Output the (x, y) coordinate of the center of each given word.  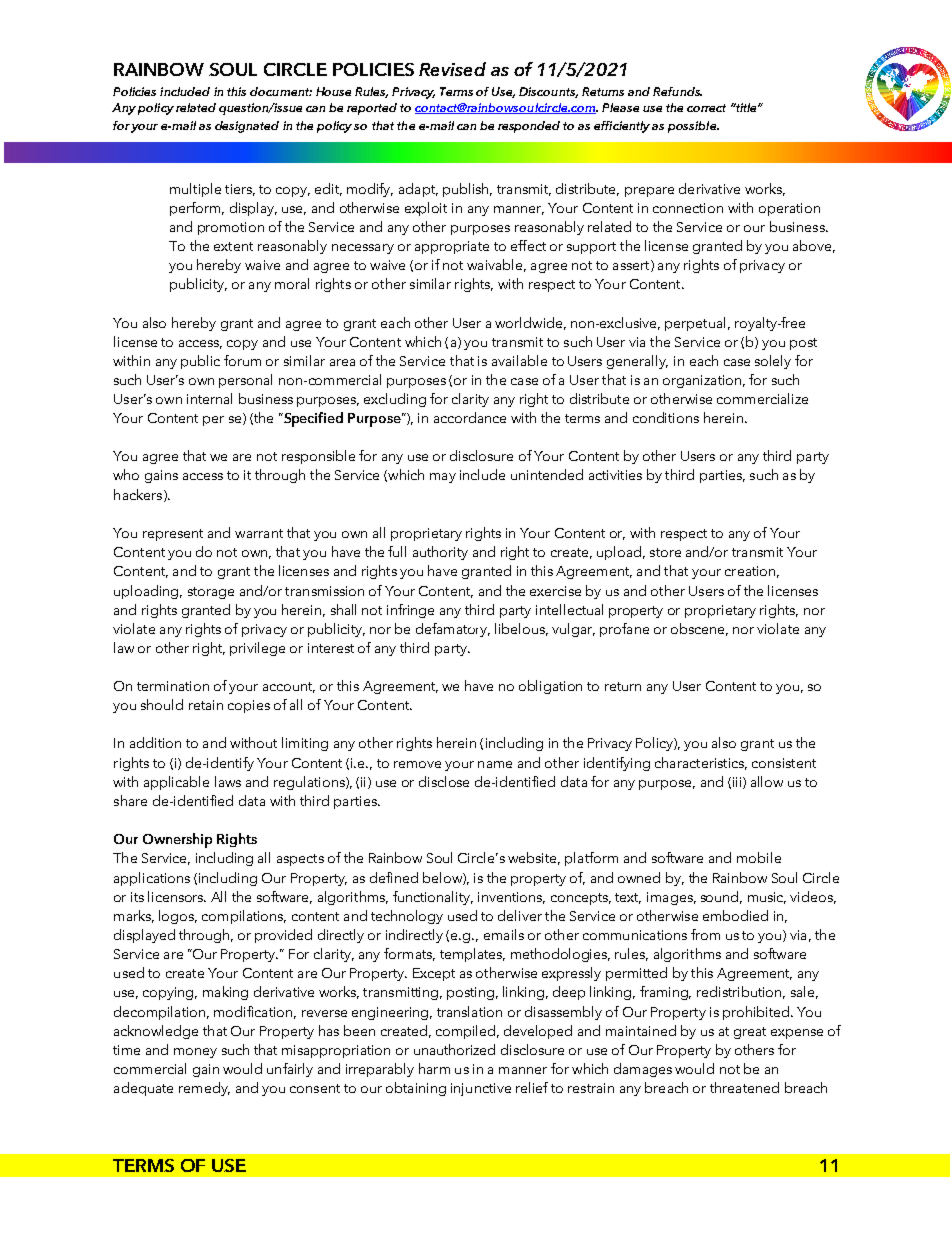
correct (706, 108)
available (519, 360)
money (195, 1053)
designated (247, 127)
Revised (452, 69)
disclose (444, 781)
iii (738, 783)
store (665, 552)
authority (440, 553)
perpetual (695, 324)
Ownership (177, 840)
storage (211, 593)
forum (242, 360)
